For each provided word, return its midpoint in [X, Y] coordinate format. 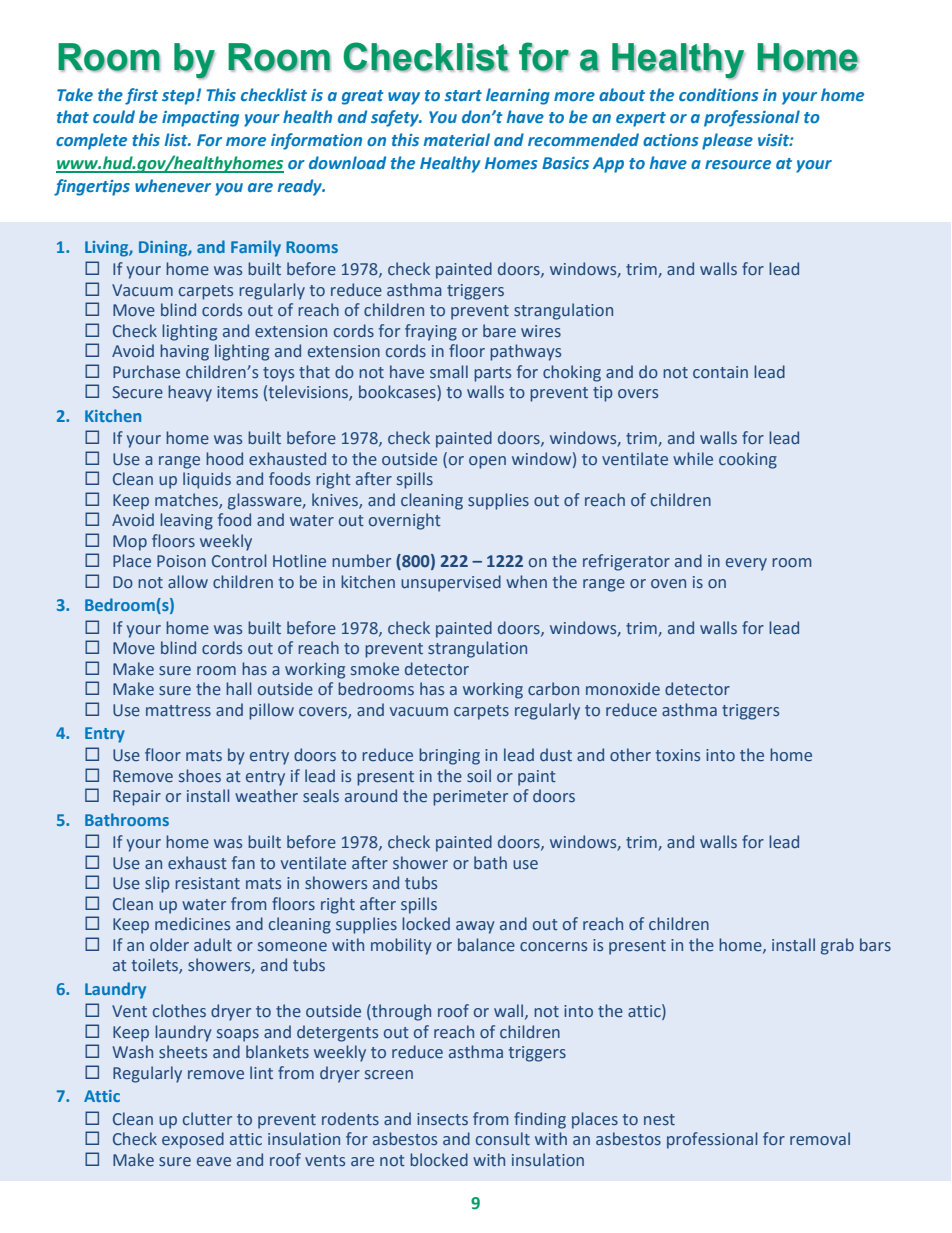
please [727, 141]
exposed [193, 1140]
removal [820, 1138]
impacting [200, 119]
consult [503, 1138]
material [457, 139]
